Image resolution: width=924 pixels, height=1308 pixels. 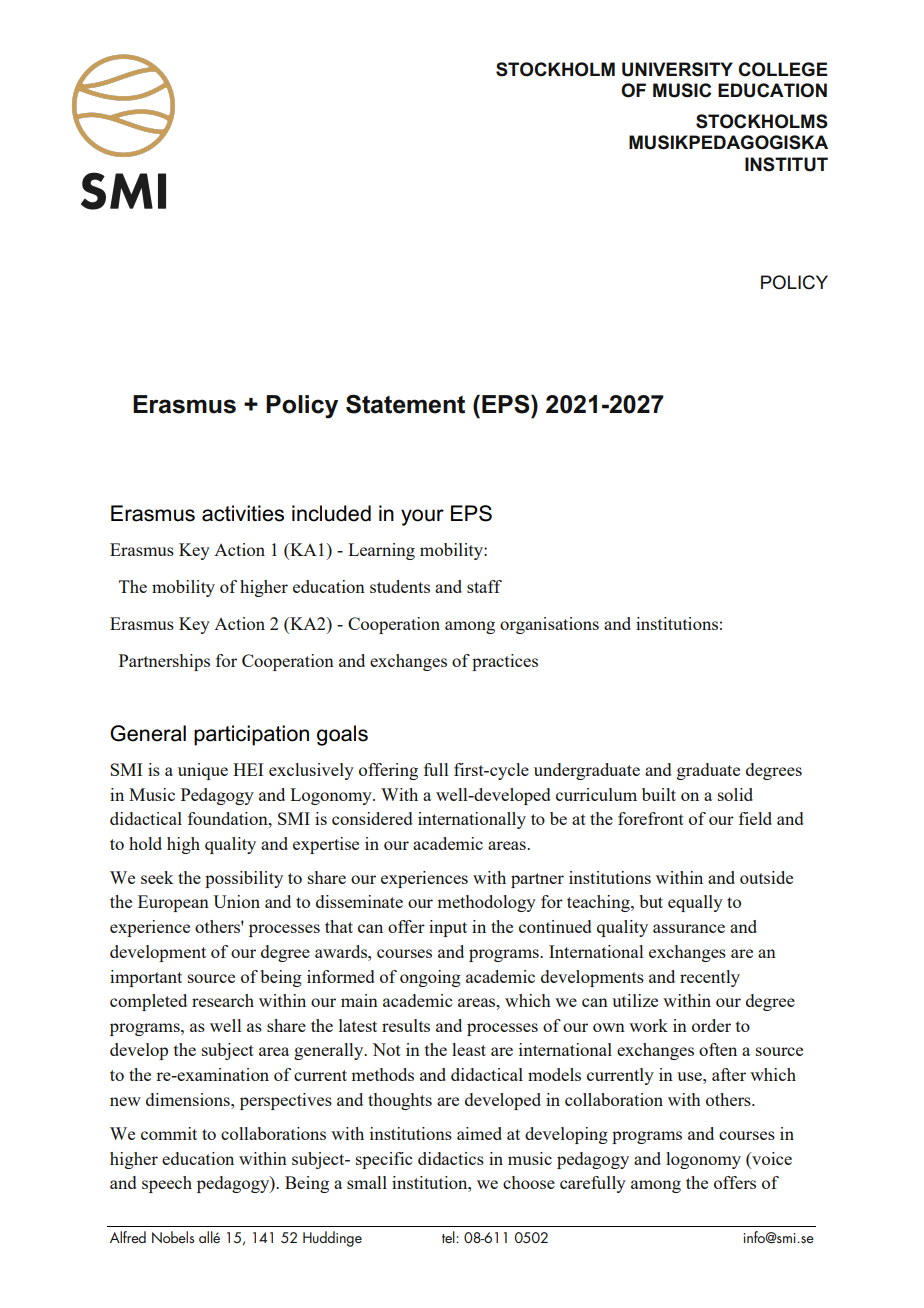 What do you see at coordinates (755, 818) in the screenshot?
I see `field` at bounding box center [755, 818].
